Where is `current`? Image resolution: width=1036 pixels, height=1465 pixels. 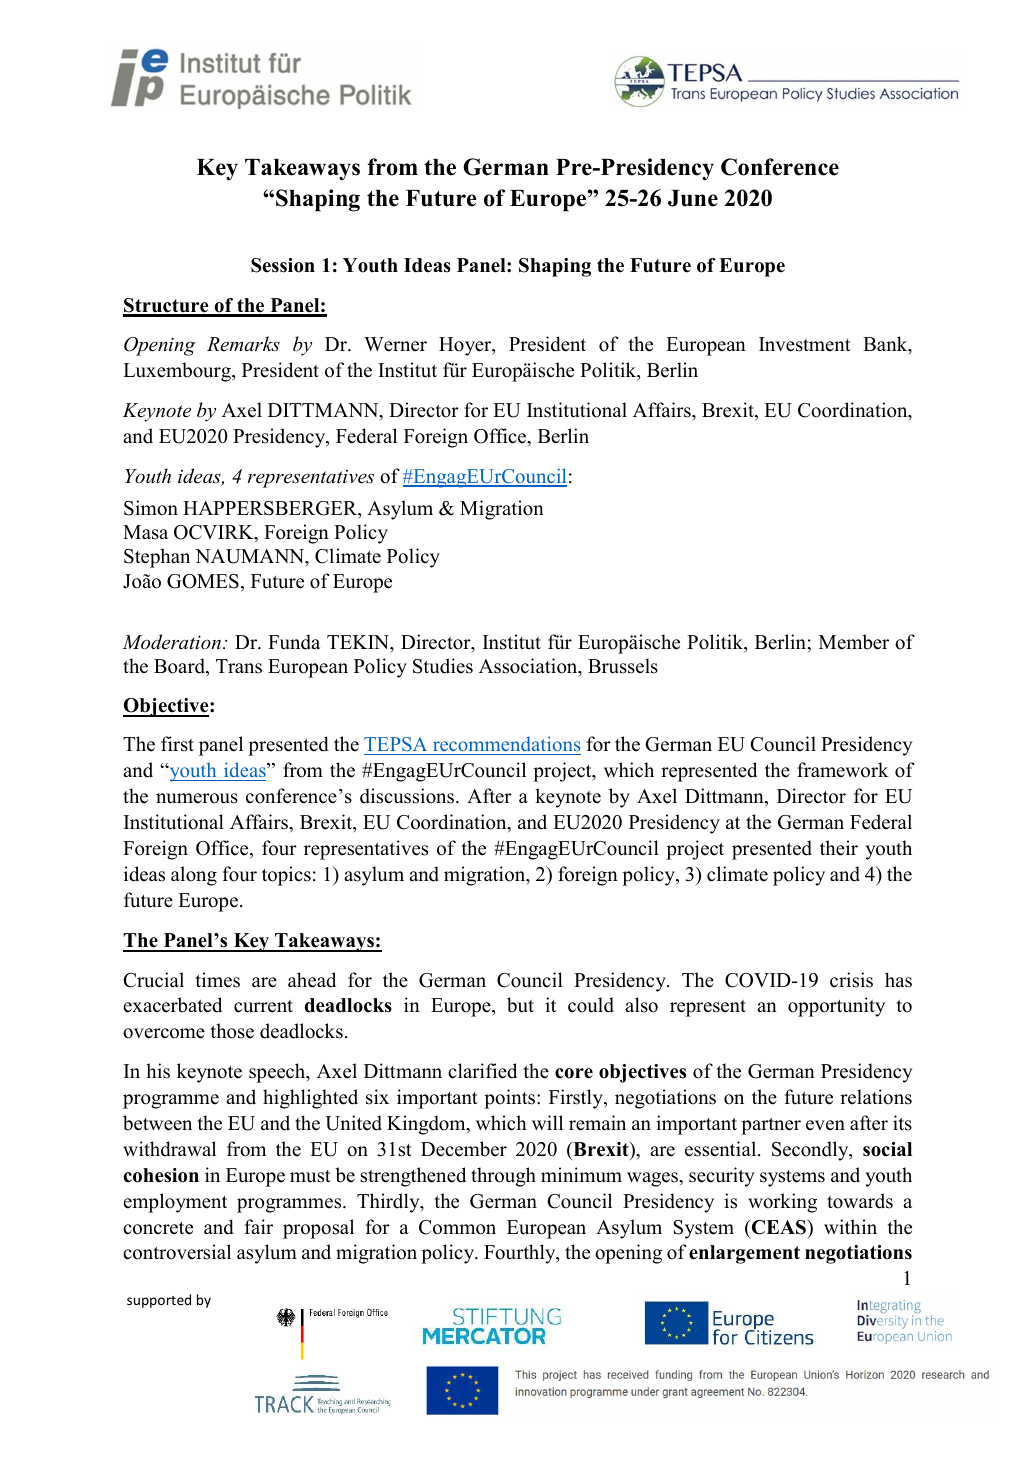 current is located at coordinates (263, 1006).
